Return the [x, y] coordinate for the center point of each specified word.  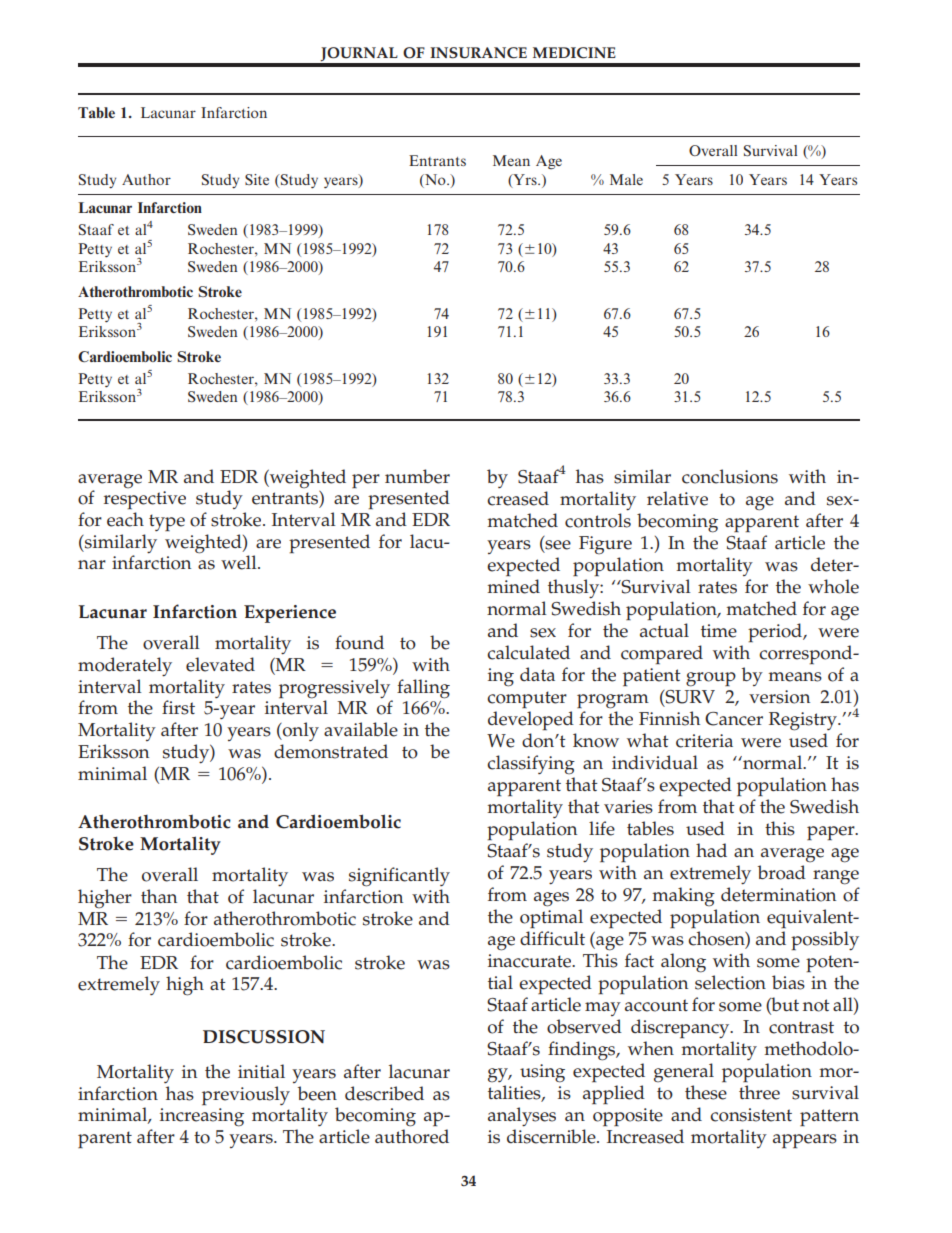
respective [145, 500]
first [178, 707]
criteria [704, 741]
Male [626, 179]
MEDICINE [574, 53]
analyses [522, 1117]
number [417, 476]
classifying [531, 765]
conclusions [730, 476]
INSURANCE [478, 53]
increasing [202, 1117]
